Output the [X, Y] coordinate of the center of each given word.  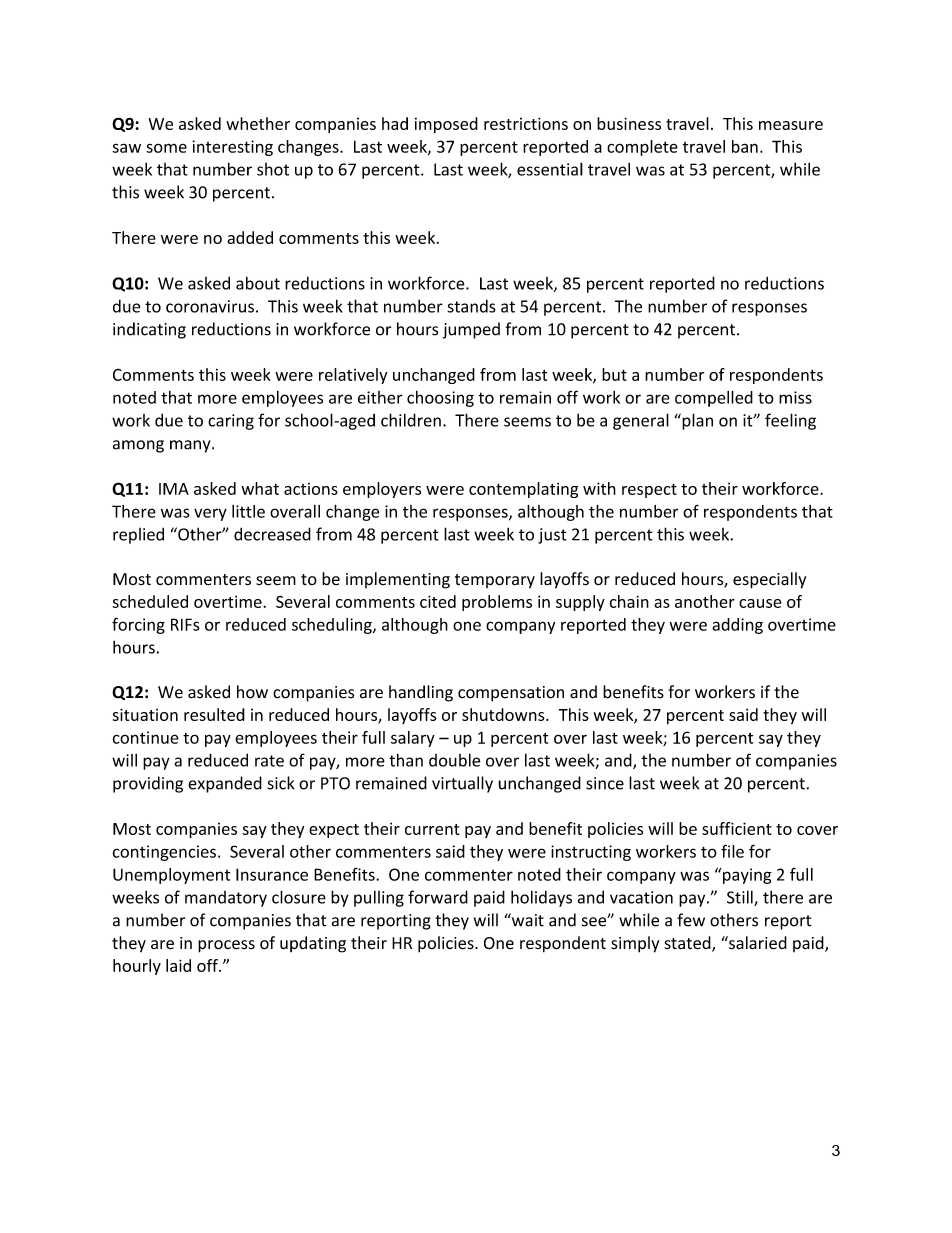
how [252, 692]
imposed [446, 125]
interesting [232, 148]
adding [737, 626]
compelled [714, 399]
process [226, 946]
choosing [440, 399]
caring [231, 422]
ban [745, 146]
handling [421, 693]
